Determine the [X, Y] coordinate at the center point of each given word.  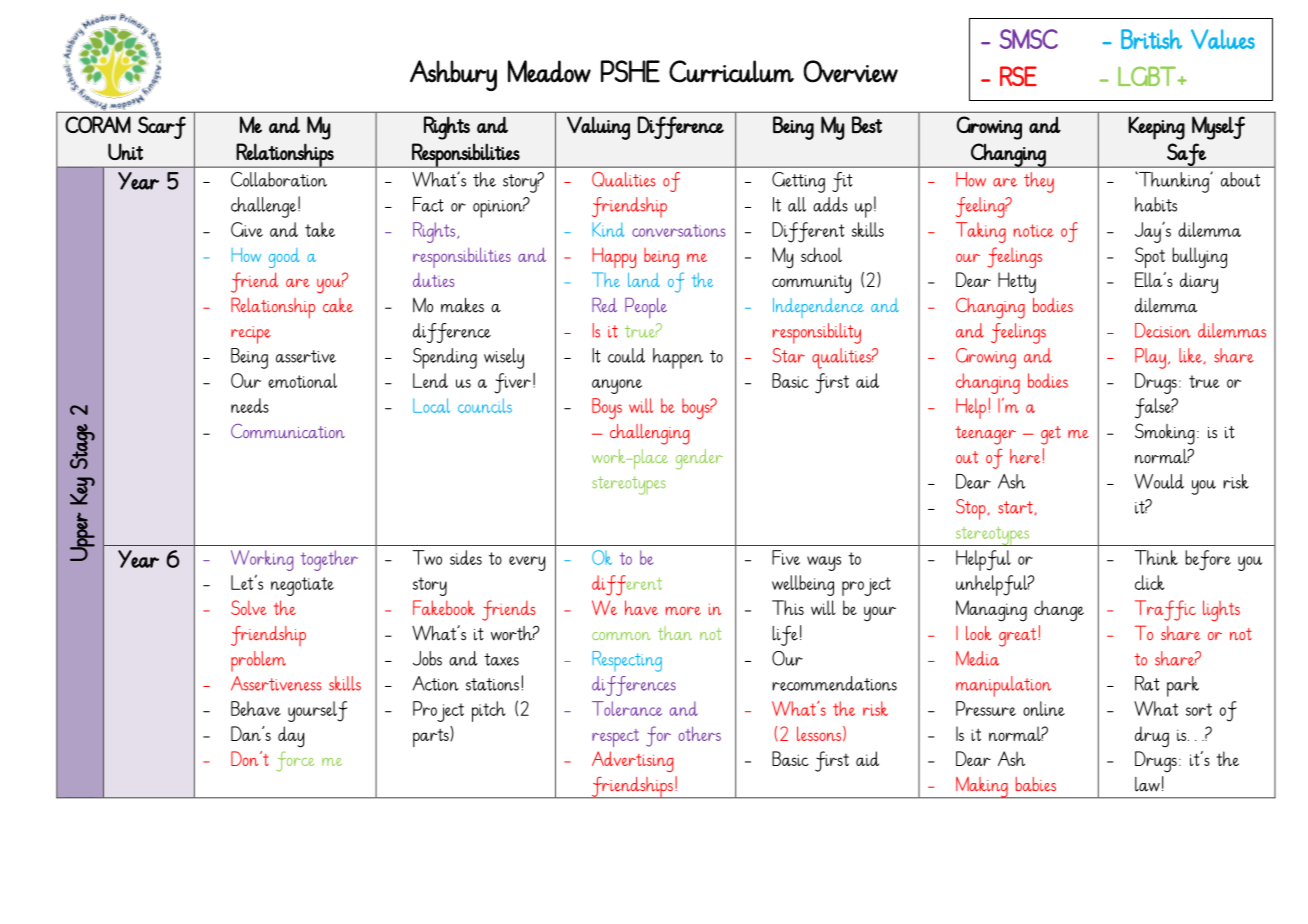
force [295, 761]
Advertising [632, 761]
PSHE [630, 71]
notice [1034, 230]
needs [250, 405]
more [683, 610]
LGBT [1148, 76]
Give [247, 229]
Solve [249, 607]
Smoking [1165, 434]
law [1147, 784]
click [1150, 582]
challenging [649, 434]
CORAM [98, 124]
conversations [678, 230]
